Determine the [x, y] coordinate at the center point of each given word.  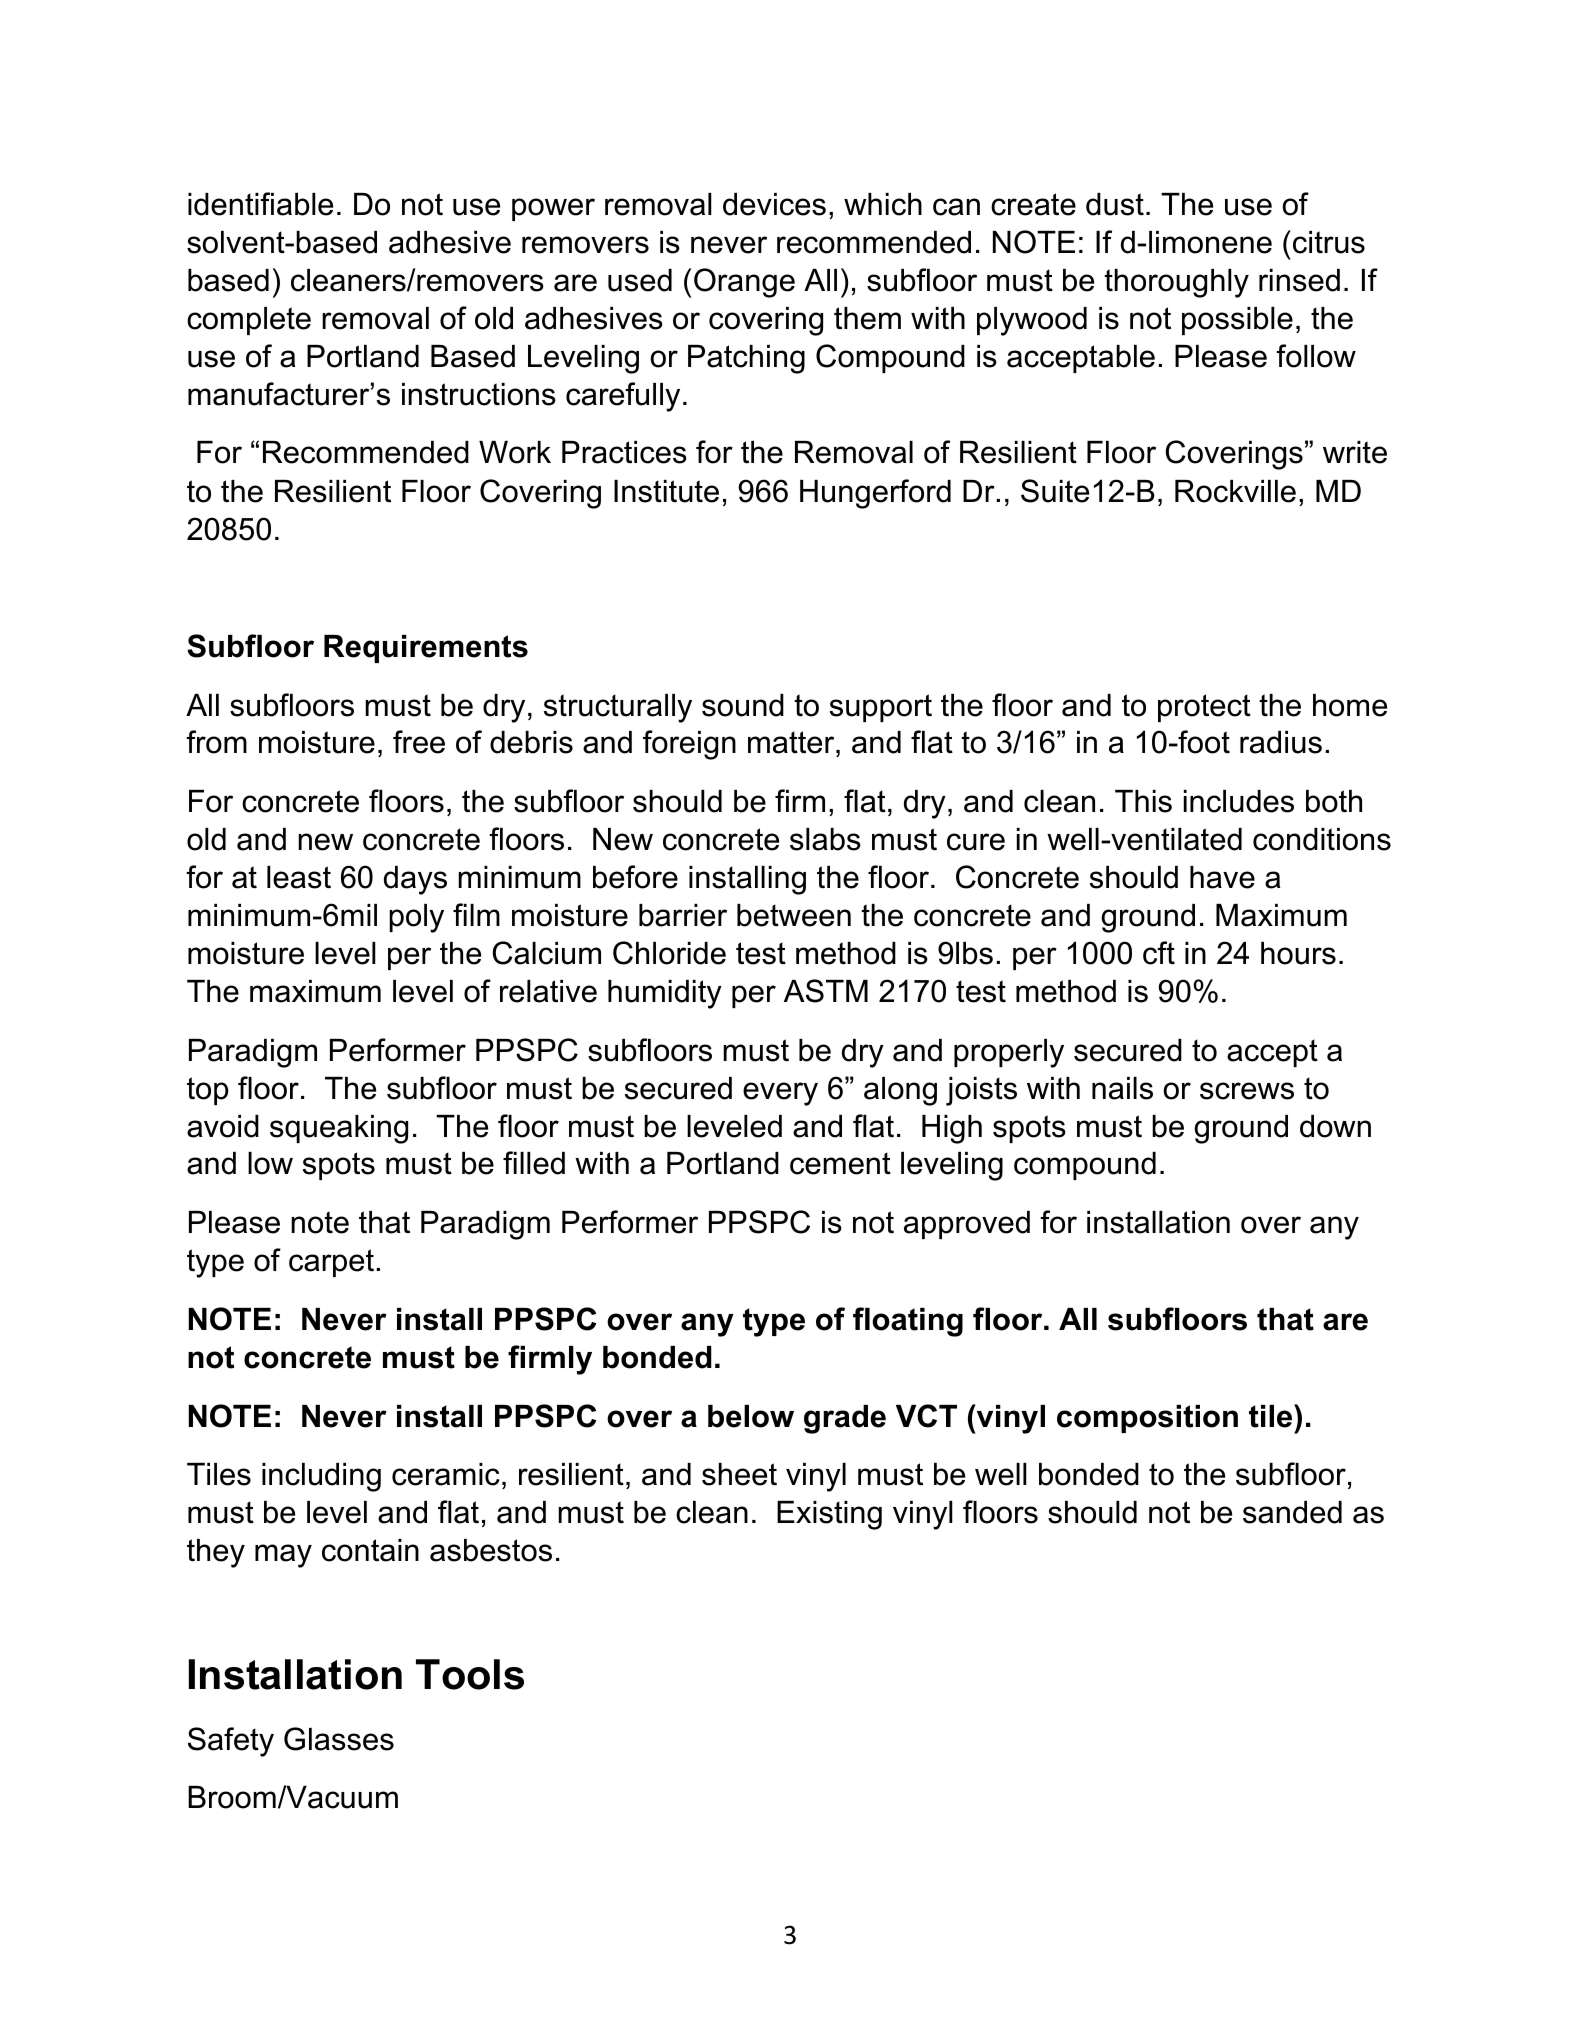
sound [743, 705]
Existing [829, 1515]
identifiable [260, 204]
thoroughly [1176, 283]
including [321, 1477]
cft [1159, 953]
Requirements [426, 649]
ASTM [826, 991]
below [751, 1416]
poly [416, 918]
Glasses [339, 1739]
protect [1204, 708]
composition [1147, 1419]
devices [774, 204]
